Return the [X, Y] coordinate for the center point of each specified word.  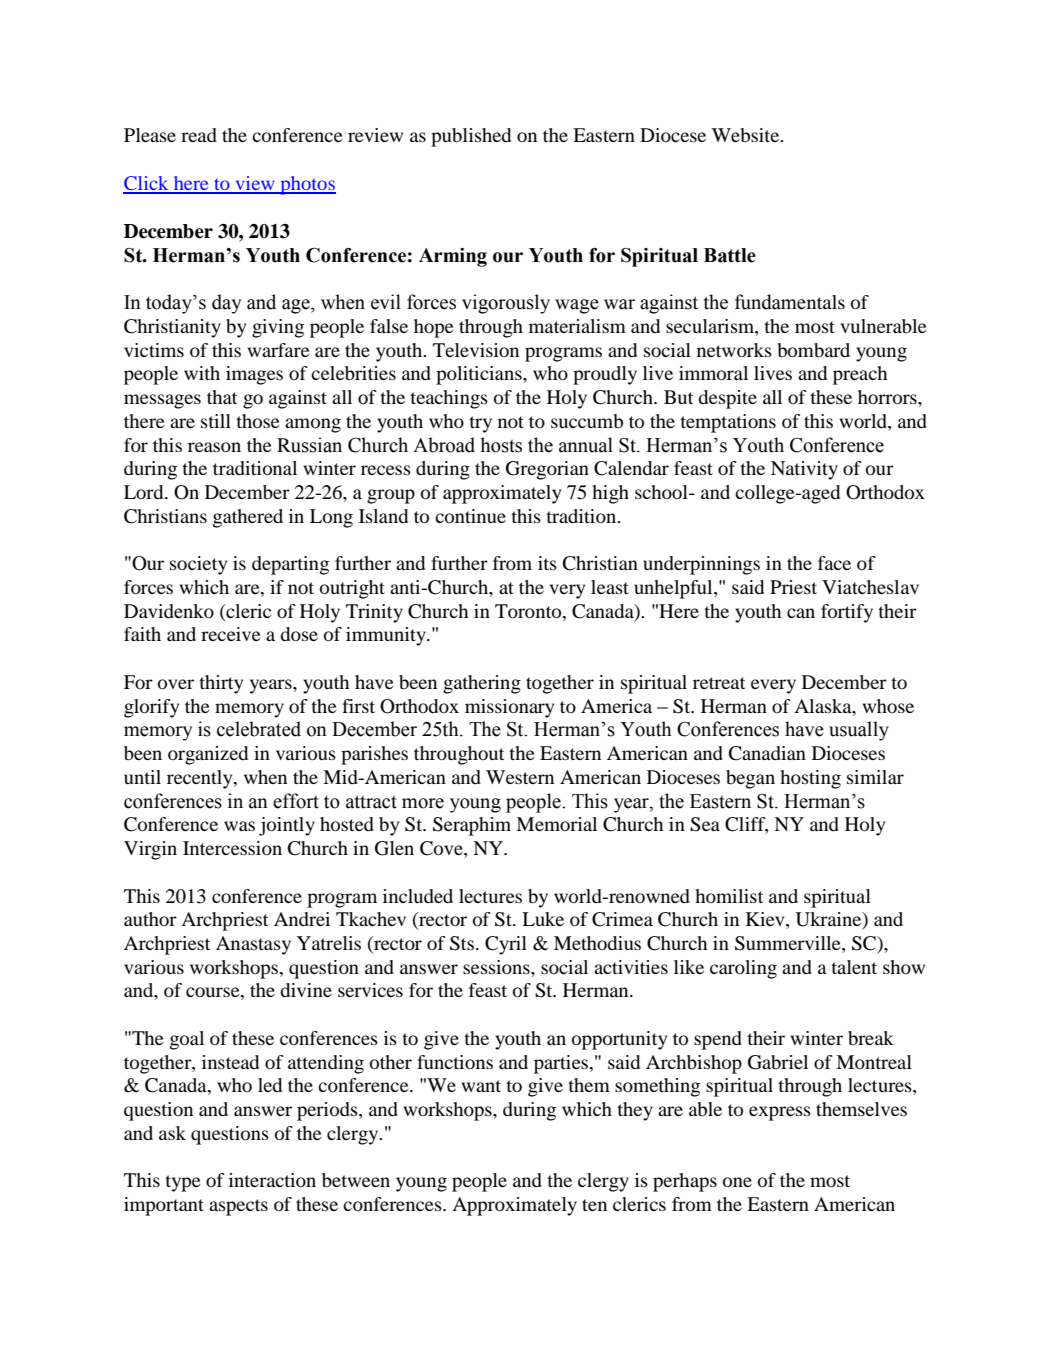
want [481, 1086]
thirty [221, 684]
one [737, 1182]
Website [747, 135]
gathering [482, 684]
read [199, 135]
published [471, 137]
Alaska [824, 706]
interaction [272, 1180]
